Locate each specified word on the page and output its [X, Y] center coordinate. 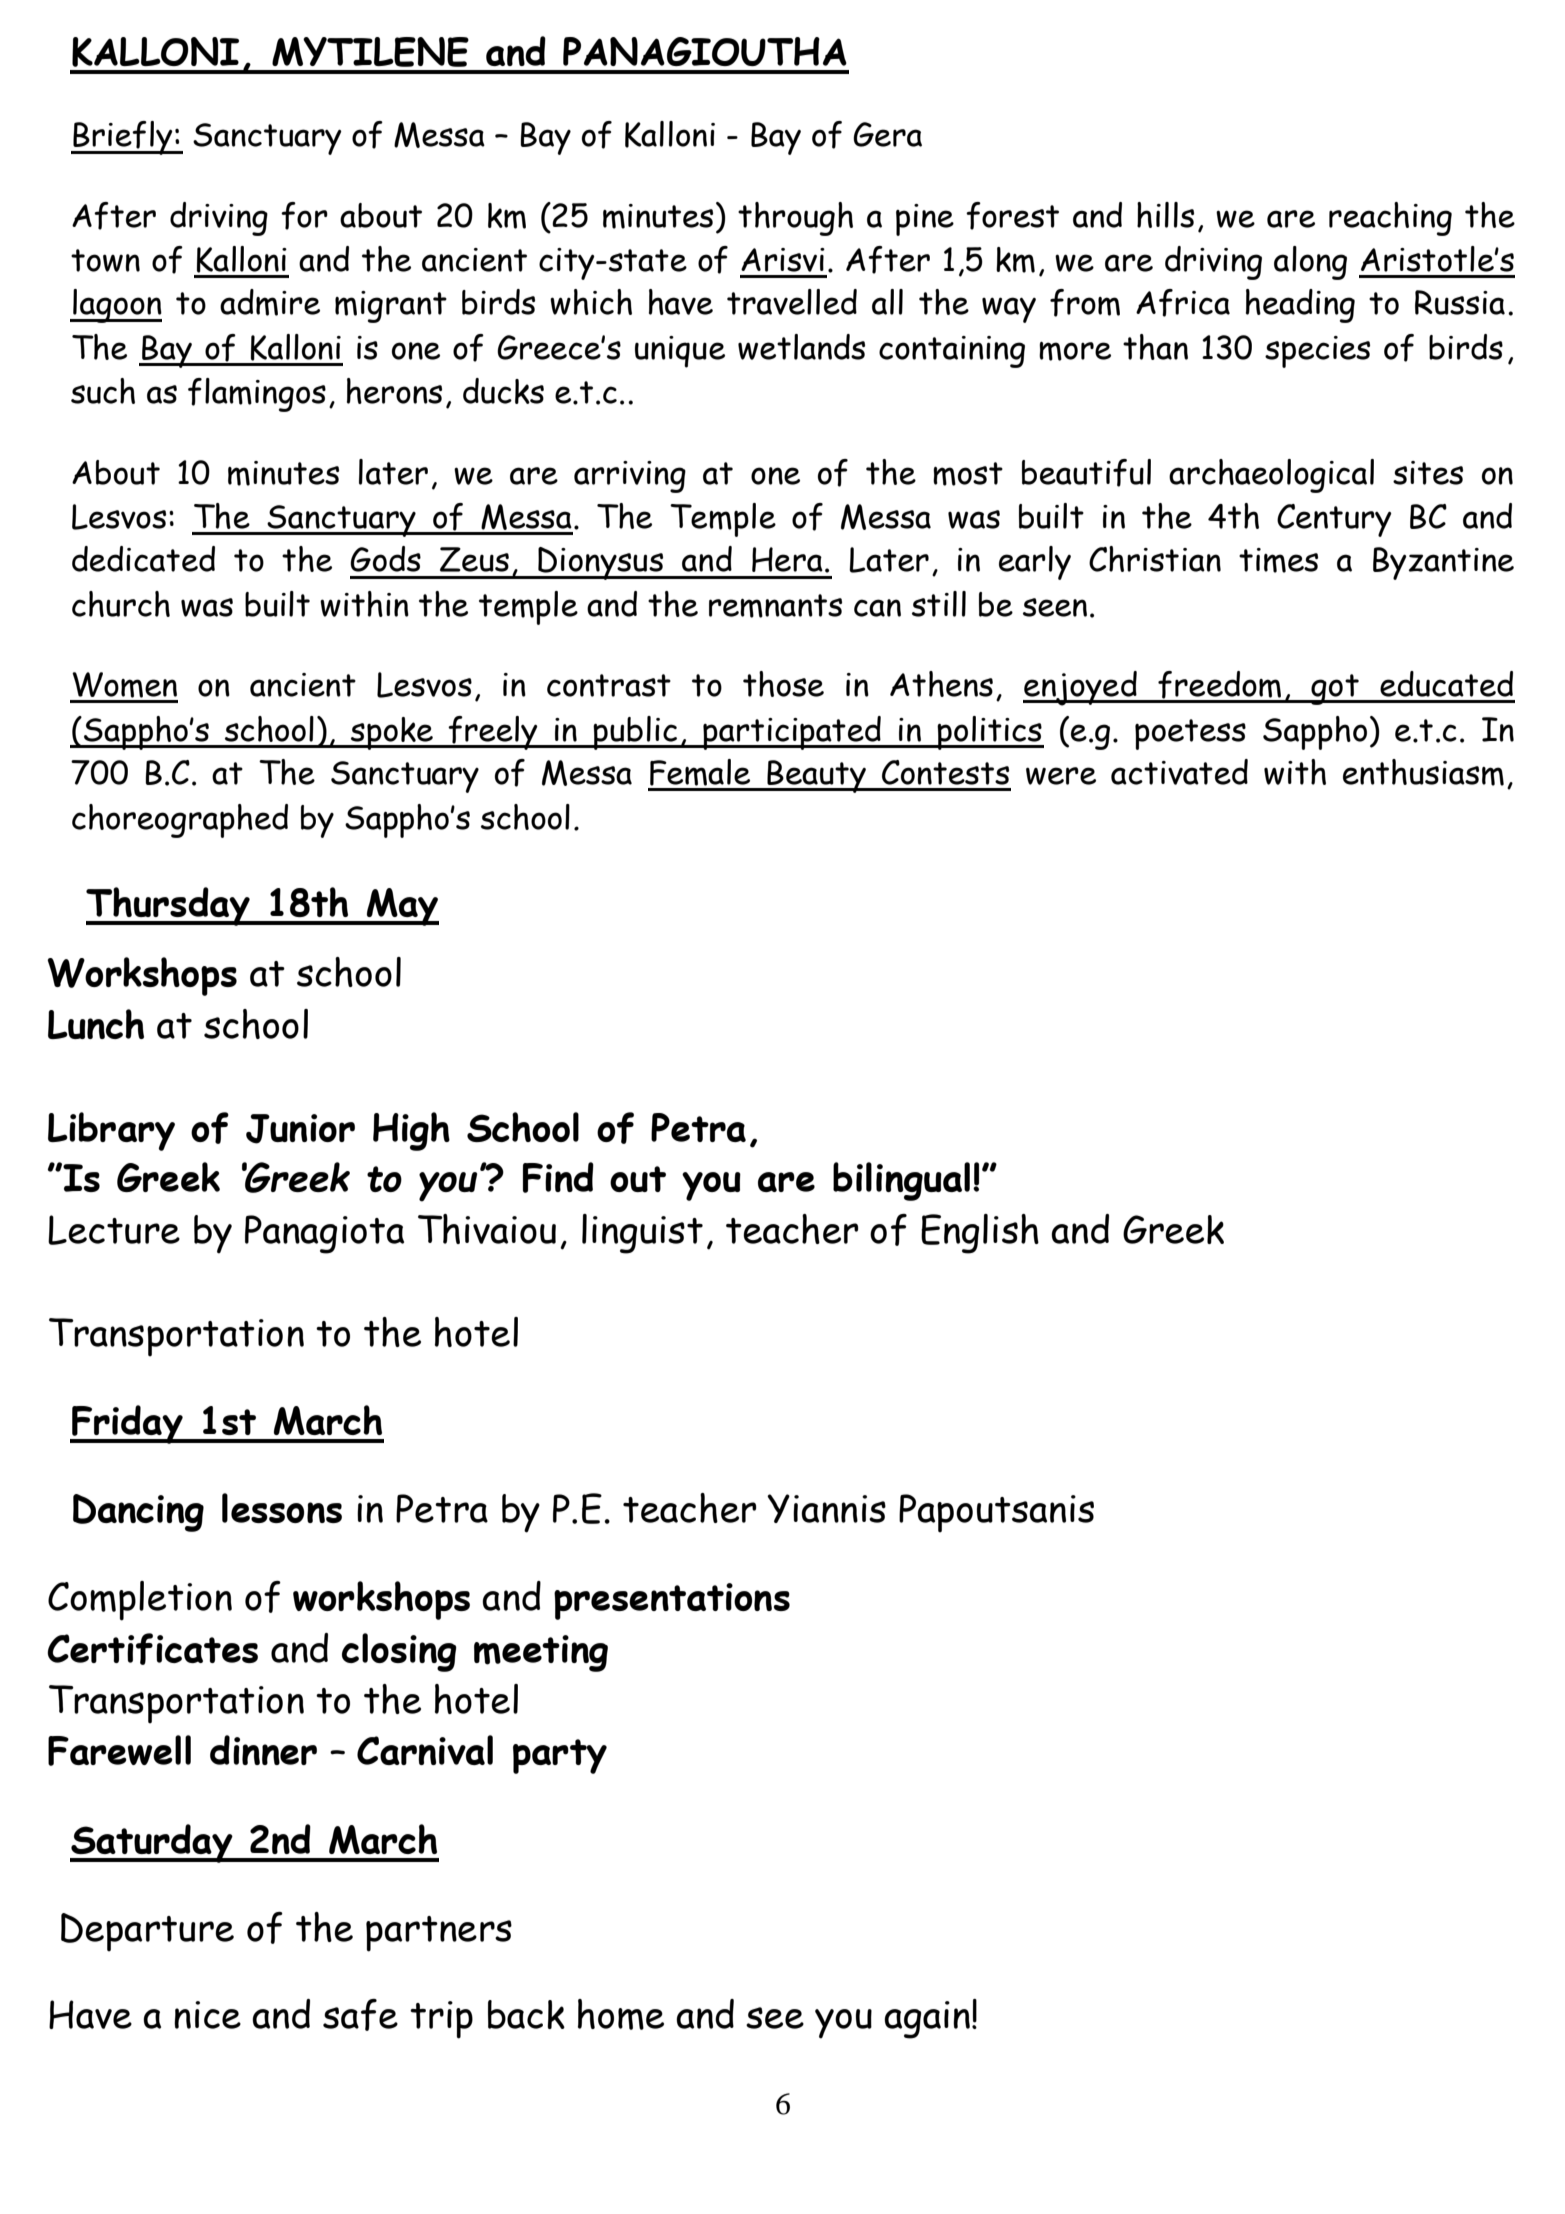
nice [207, 2015]
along [1310, 263]
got [1335, 689]
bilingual [901, 1181]
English [980, 1234]
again [927, 2020]
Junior [300, 1129]
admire [270, 302]
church [121, 604]
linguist [642, 1234]
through [795, 219]
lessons [282, 1508]
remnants [775, 606]
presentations [672, 1601]
